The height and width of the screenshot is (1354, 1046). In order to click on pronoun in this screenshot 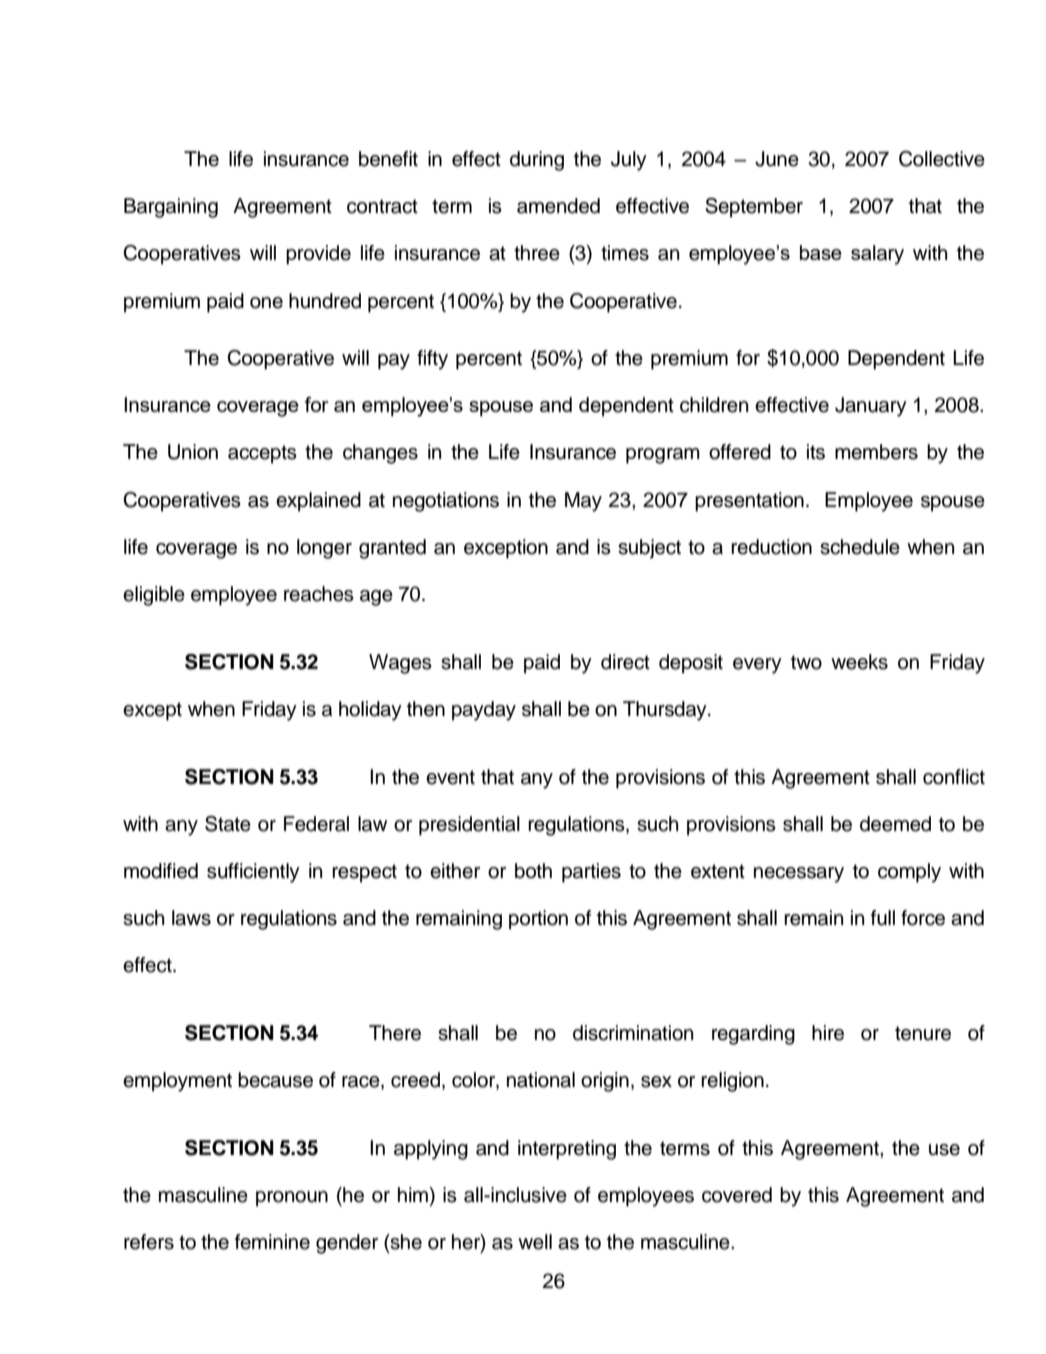, I will do `click(292, 1199)`.
